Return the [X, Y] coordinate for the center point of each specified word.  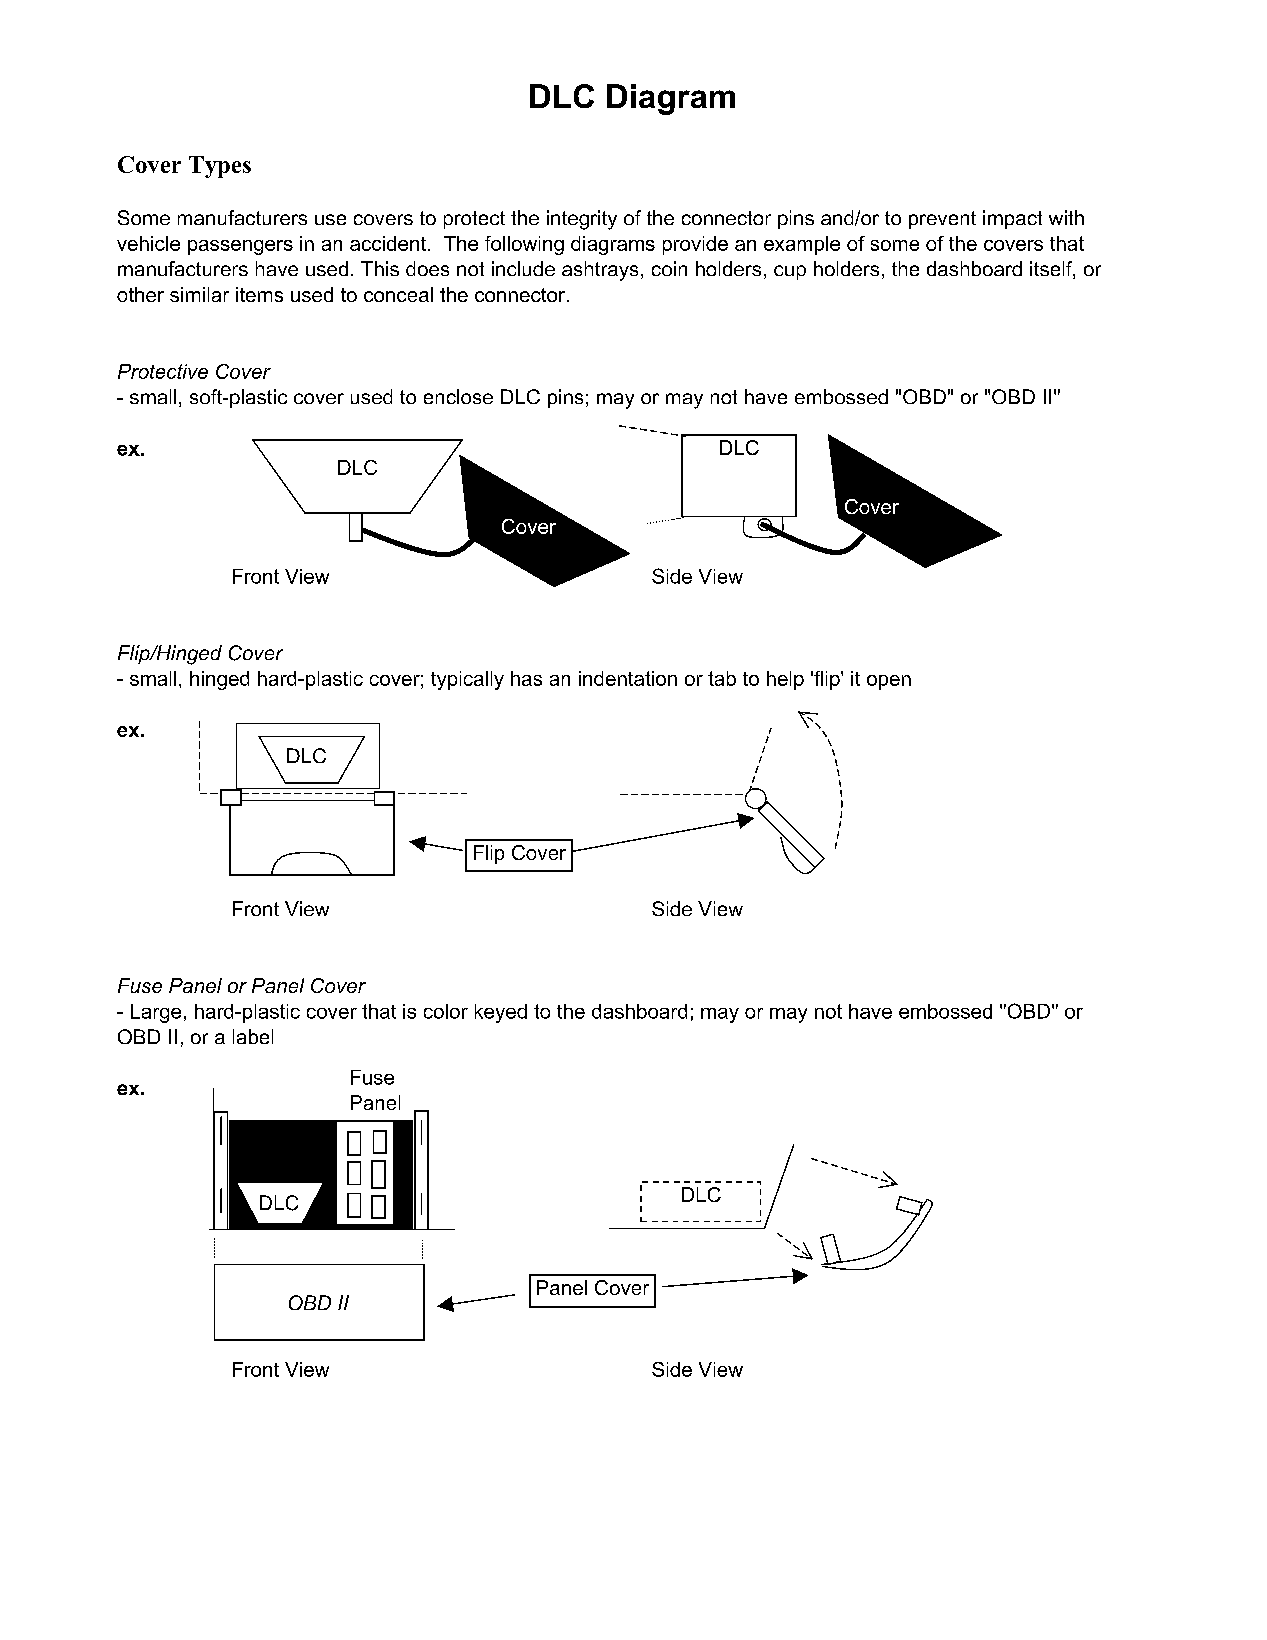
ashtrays [600, 271]
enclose [458, 396]
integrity [582, 220]
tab [722, 678]
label [253, 1036]
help [785, 680]
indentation [628, 678]
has [526, 678]
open [889, 682]
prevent [942, 220]
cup [790, 272]
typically [467, 680]
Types [220, 167]
